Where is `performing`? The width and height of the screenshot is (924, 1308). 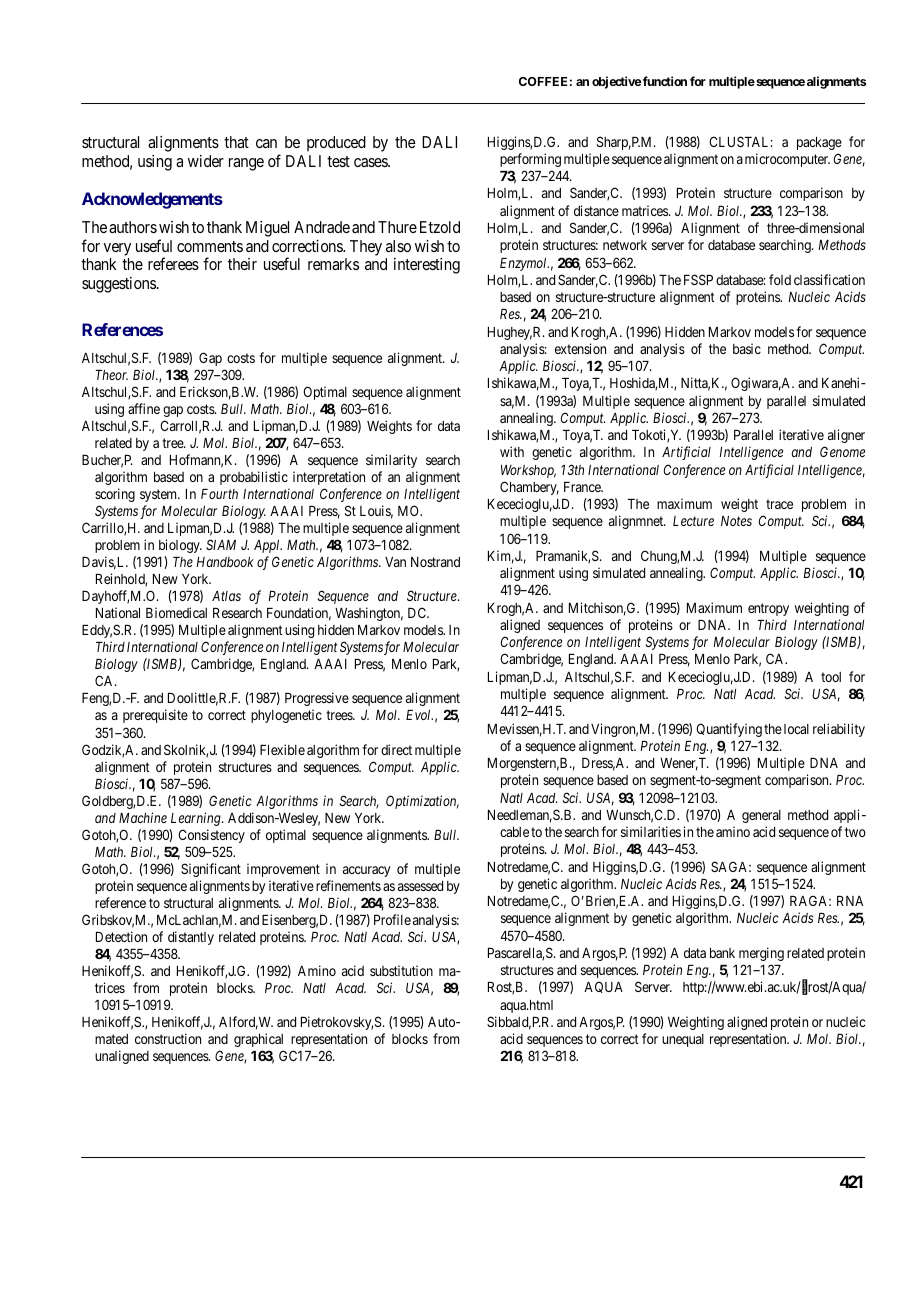 performing is located at coordinates (530, 160).
